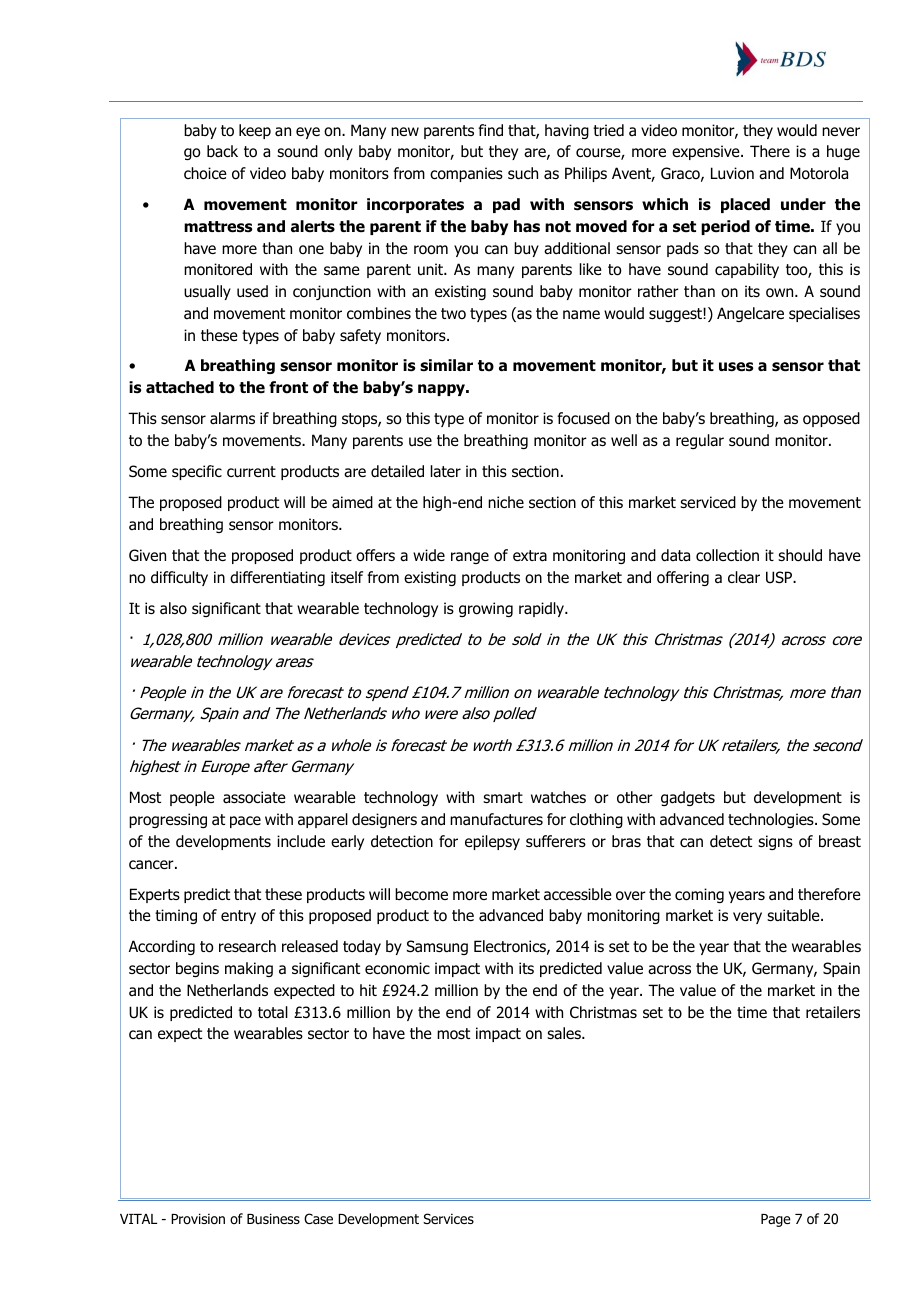  Describe the element at coordinates (486, 609) in the screenshot. I see `growing` at that location.
